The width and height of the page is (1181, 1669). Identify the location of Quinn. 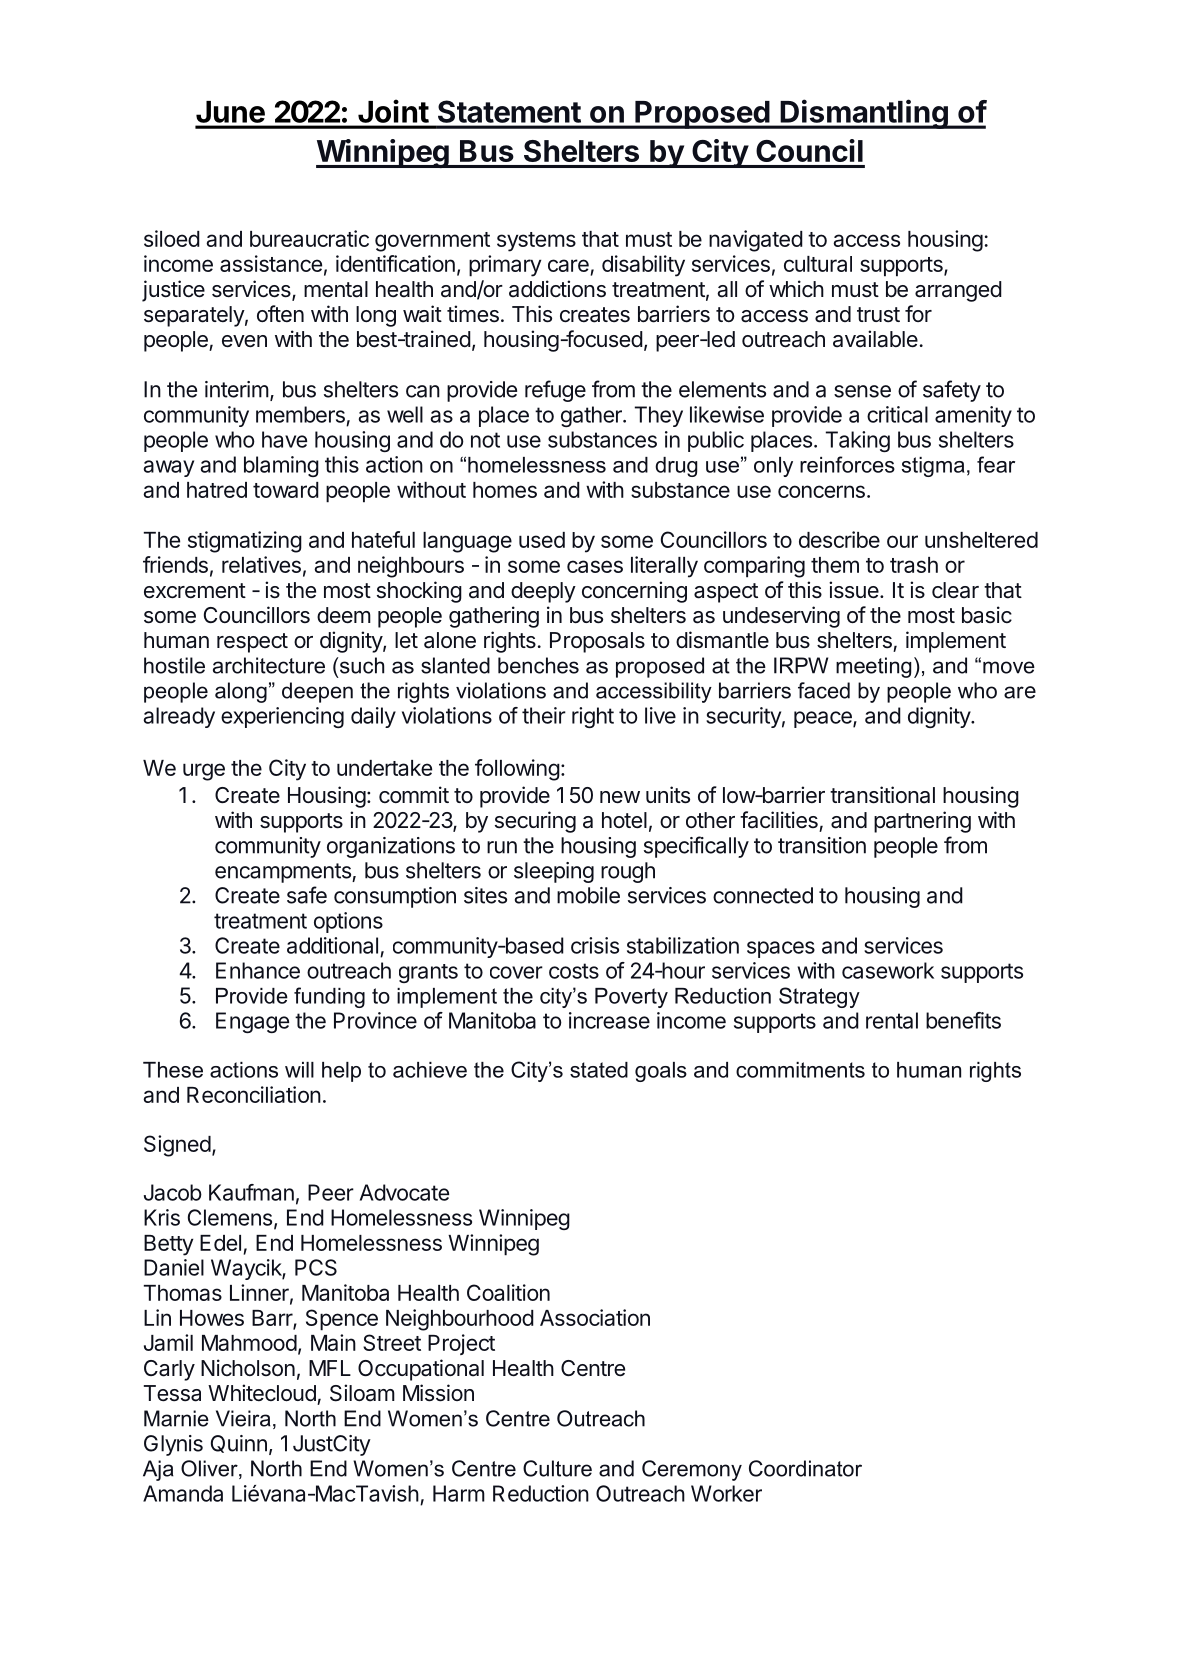
(239, 1444).
